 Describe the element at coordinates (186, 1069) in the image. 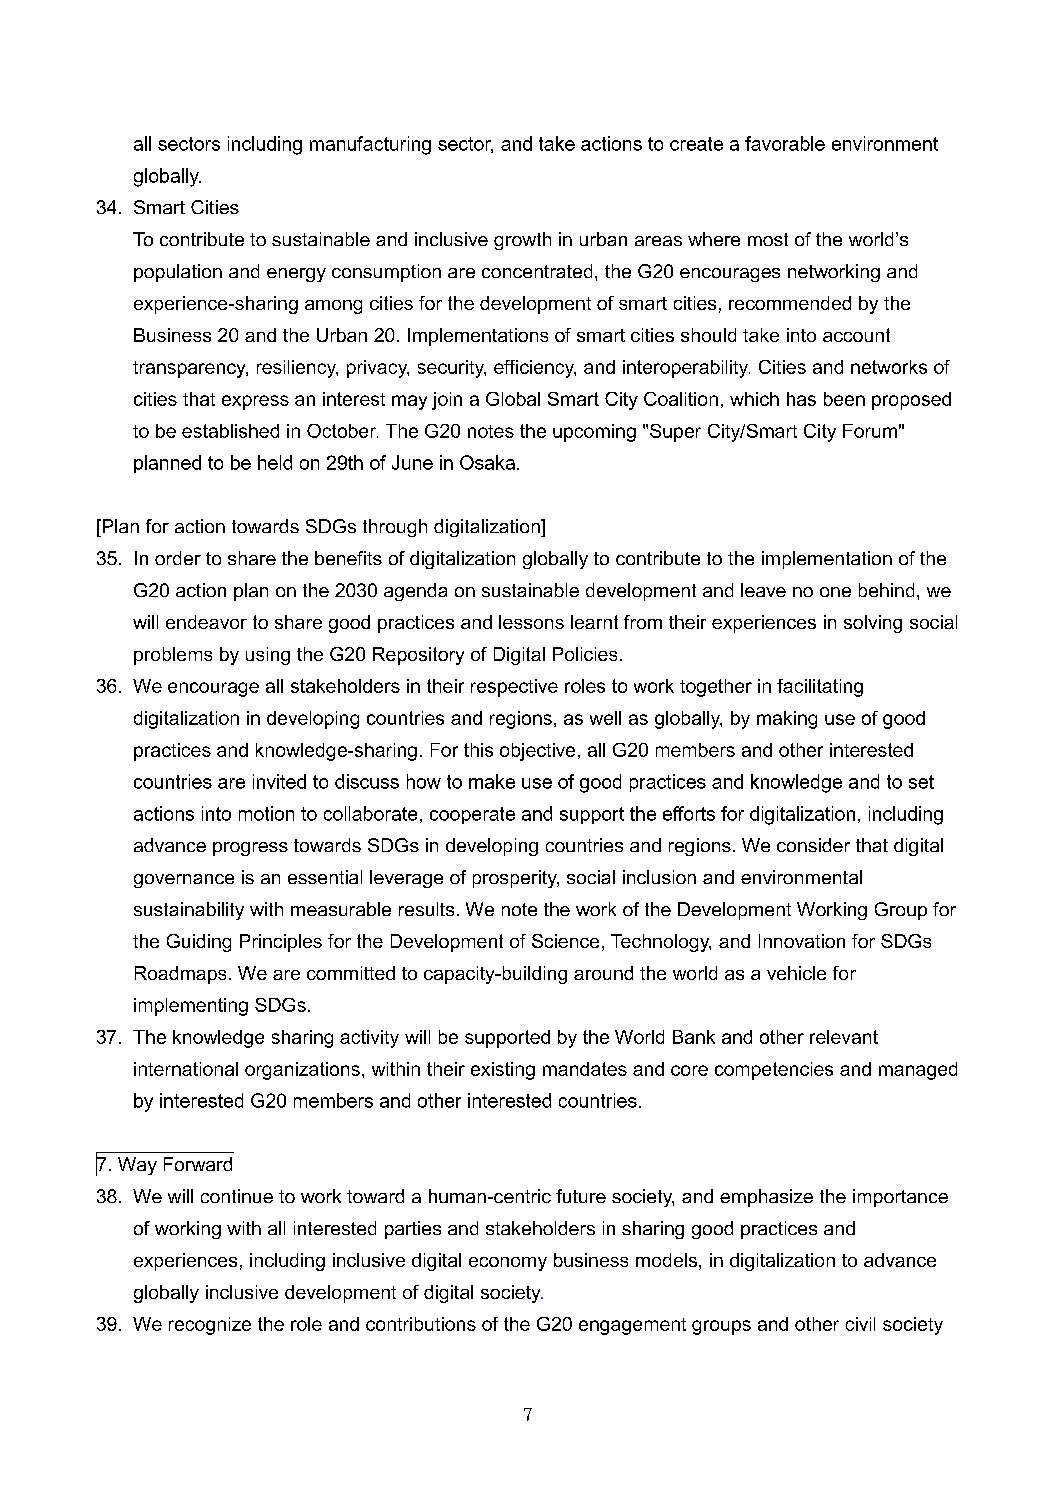

I see `international` at that location.
